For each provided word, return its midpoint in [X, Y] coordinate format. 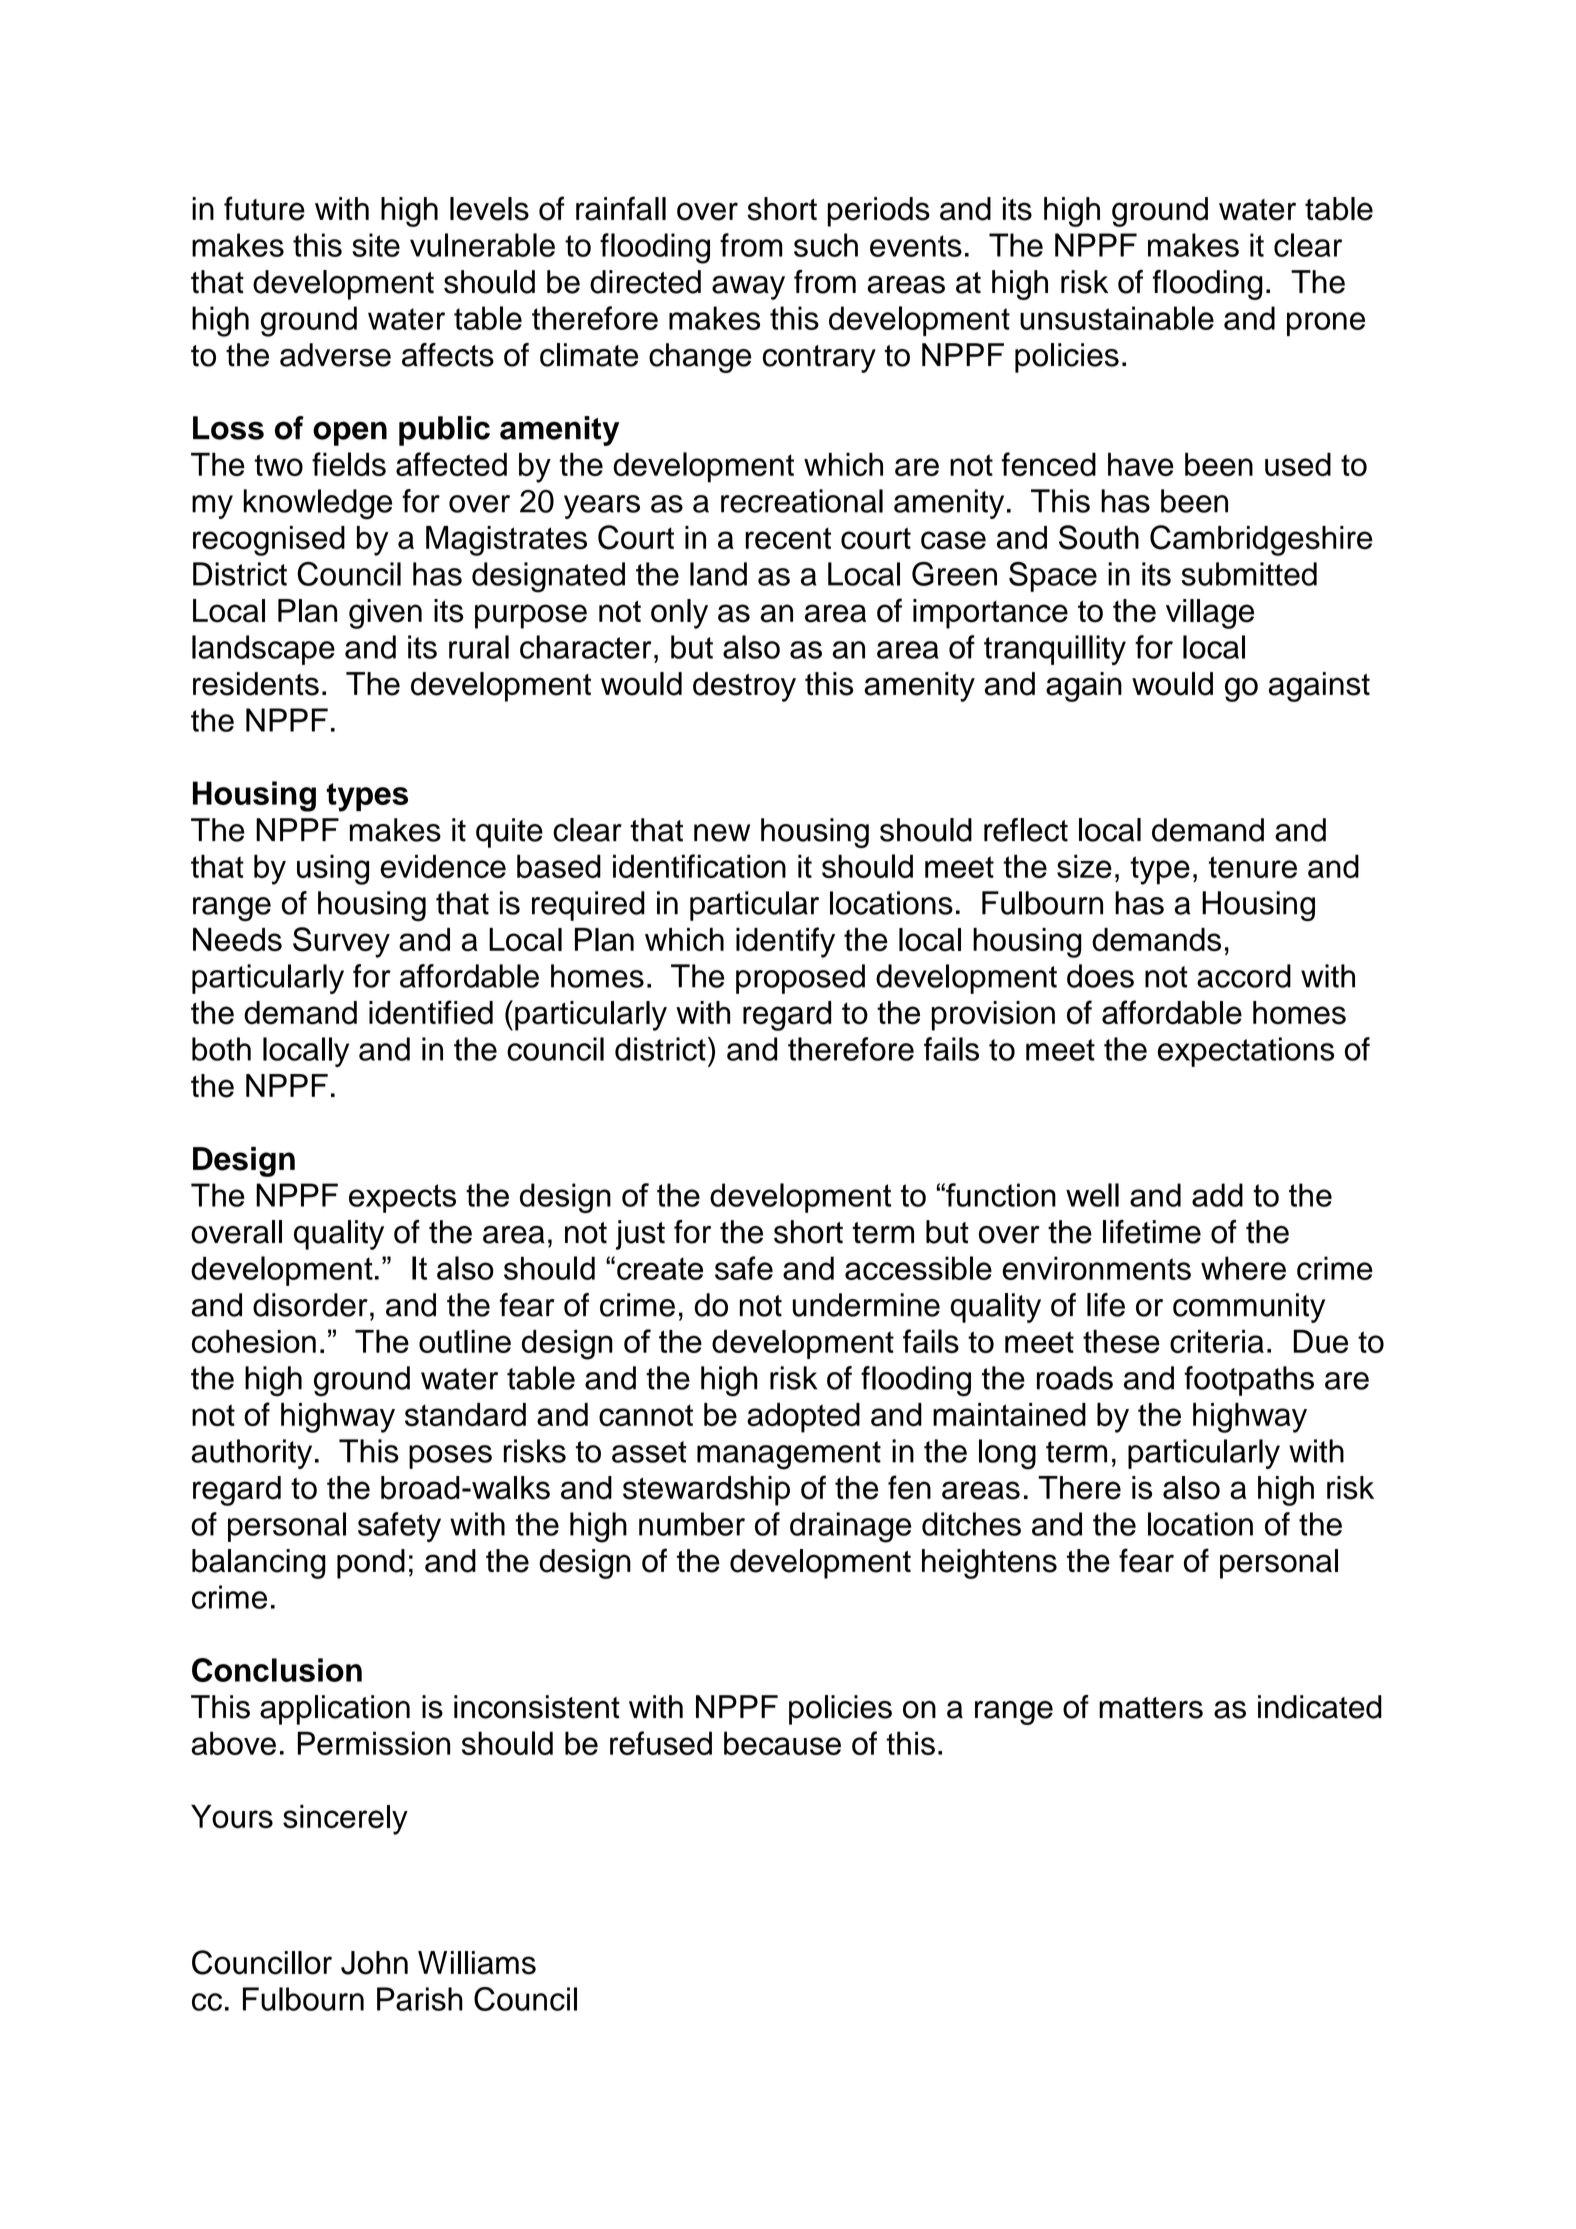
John [374, 1963]
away [748, 288]
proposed [800, 979]
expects [402, 1198]
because [782, 1743]
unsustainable [1117, 318]
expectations [1246, 1052]
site [376, 245]
